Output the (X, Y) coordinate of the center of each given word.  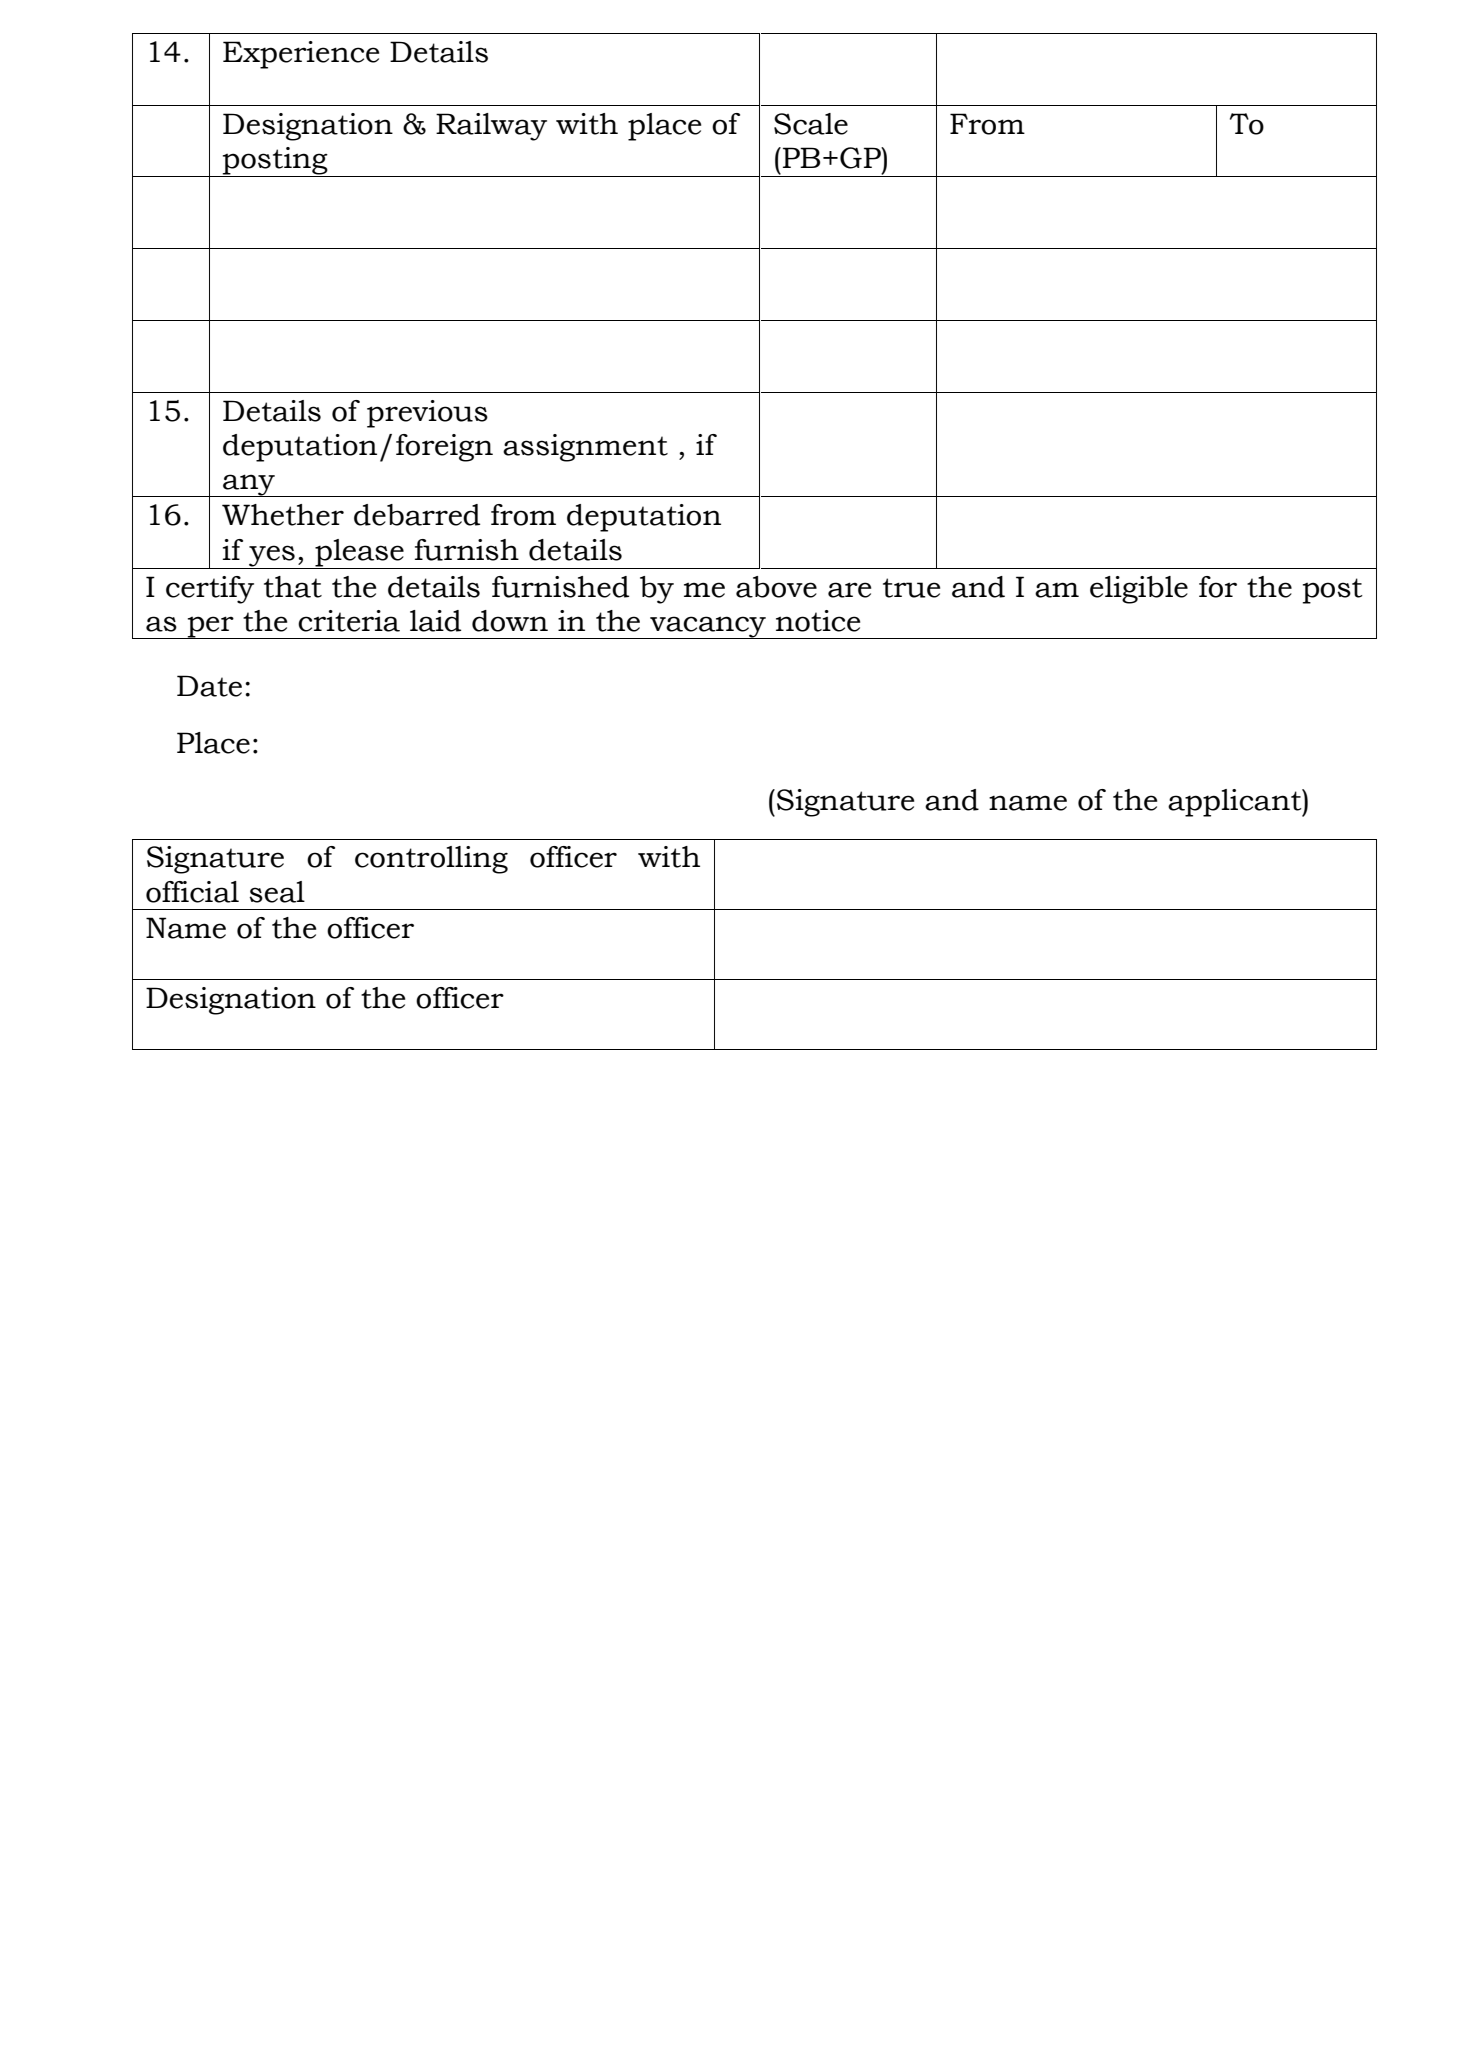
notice (818, 621)
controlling (431, 860)
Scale (811, 124)
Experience (301, 55)
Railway (491, 127)
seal (277, 892)
